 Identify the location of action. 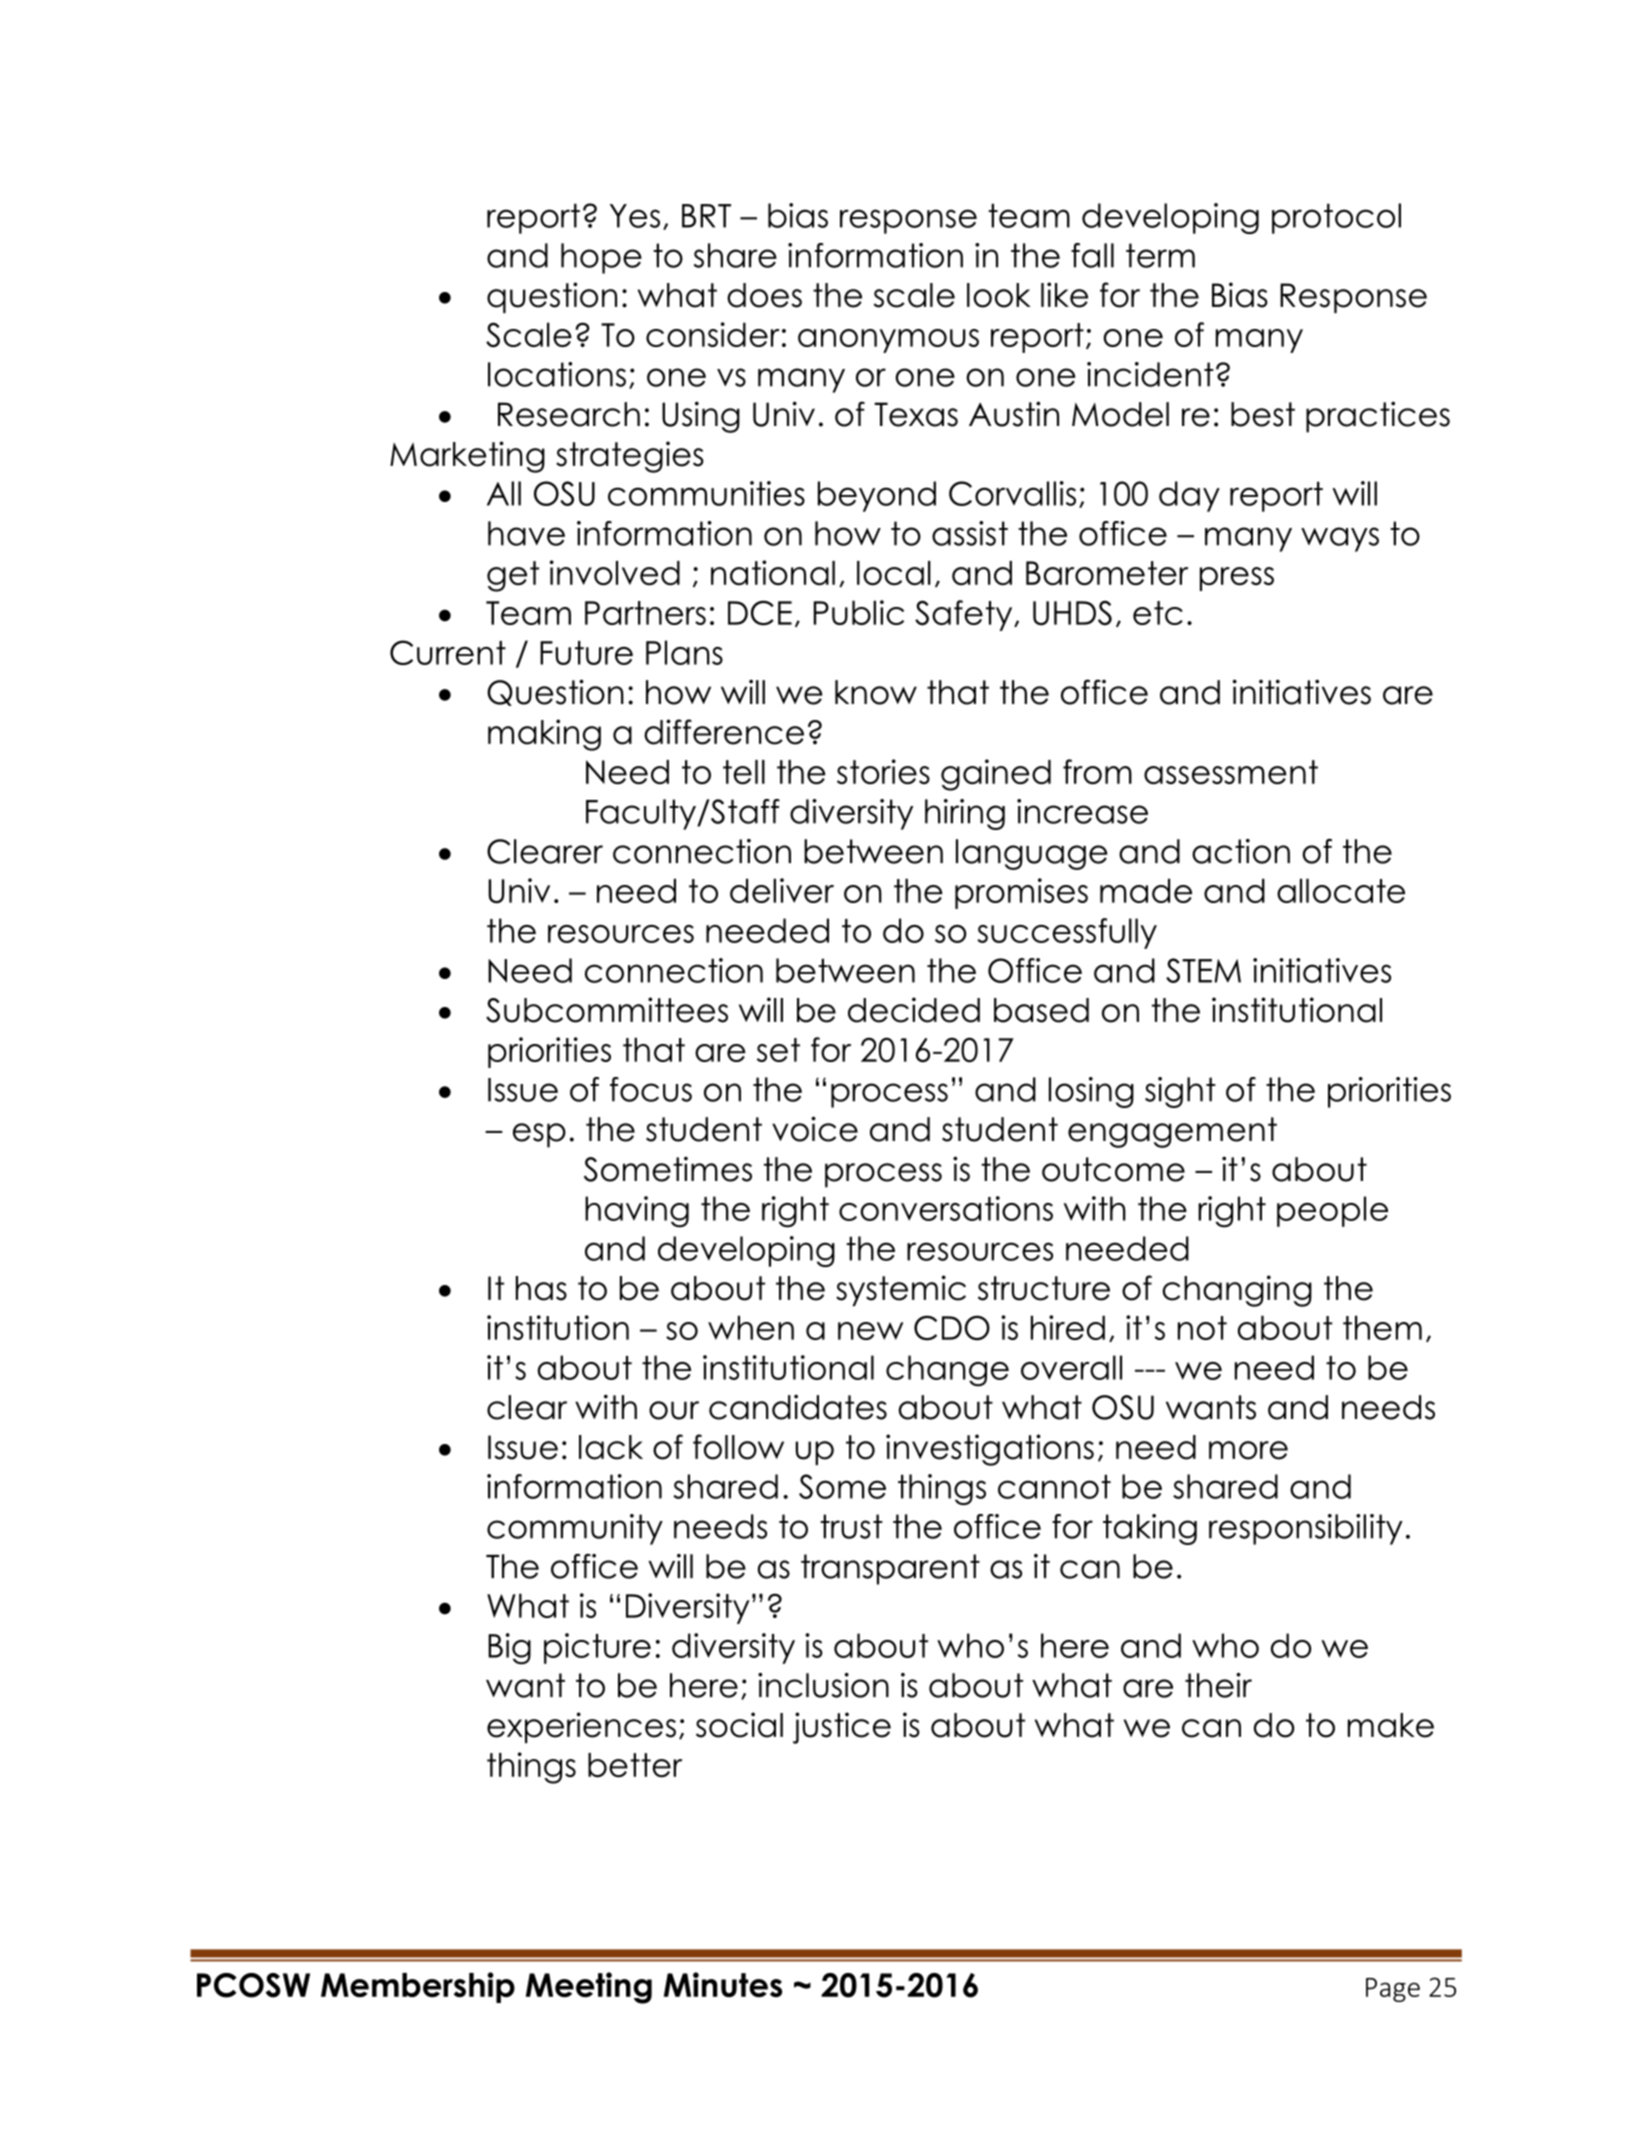
(1241, 851).
